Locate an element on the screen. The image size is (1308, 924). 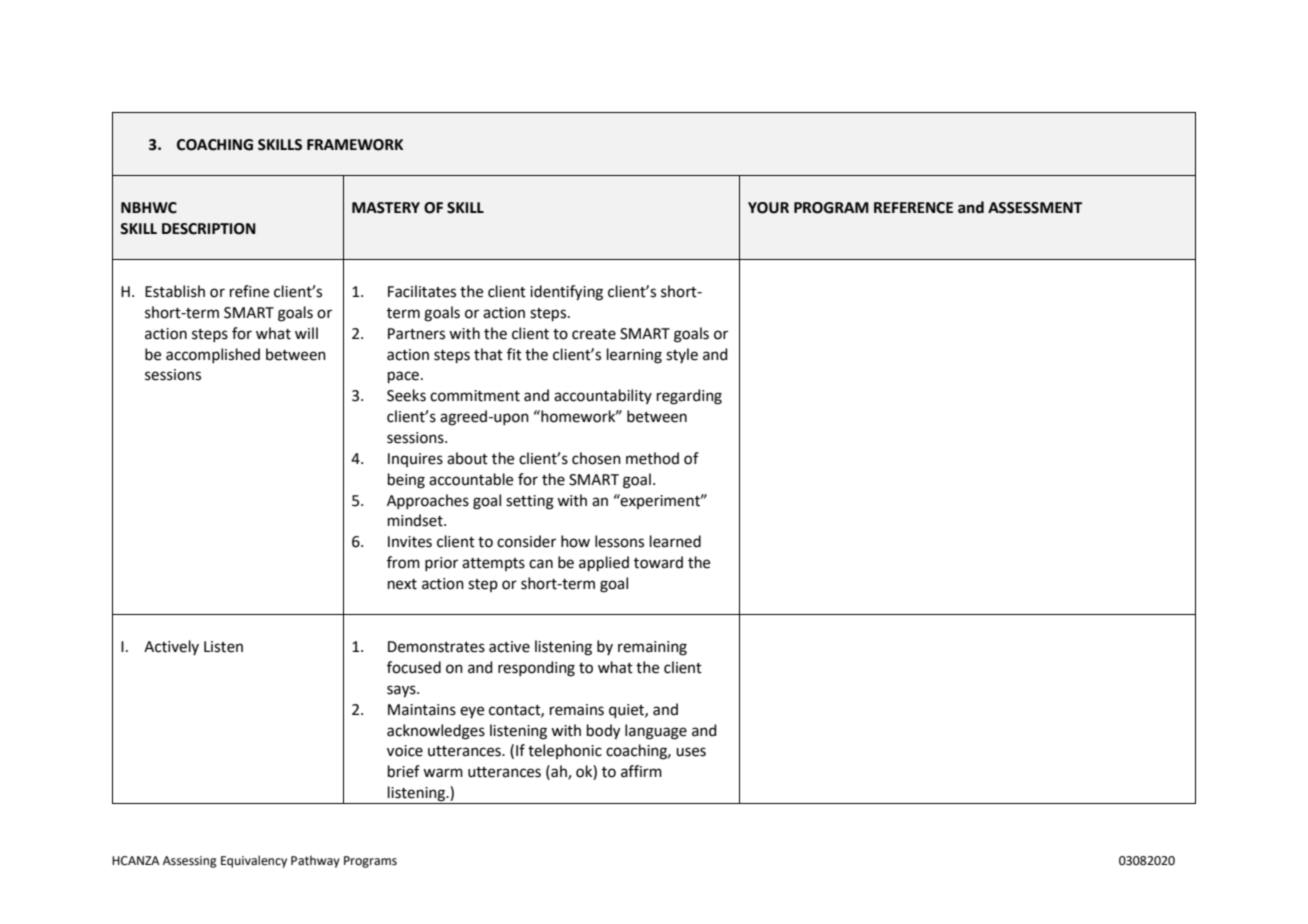
learned is located at coordinates (675, 541).
